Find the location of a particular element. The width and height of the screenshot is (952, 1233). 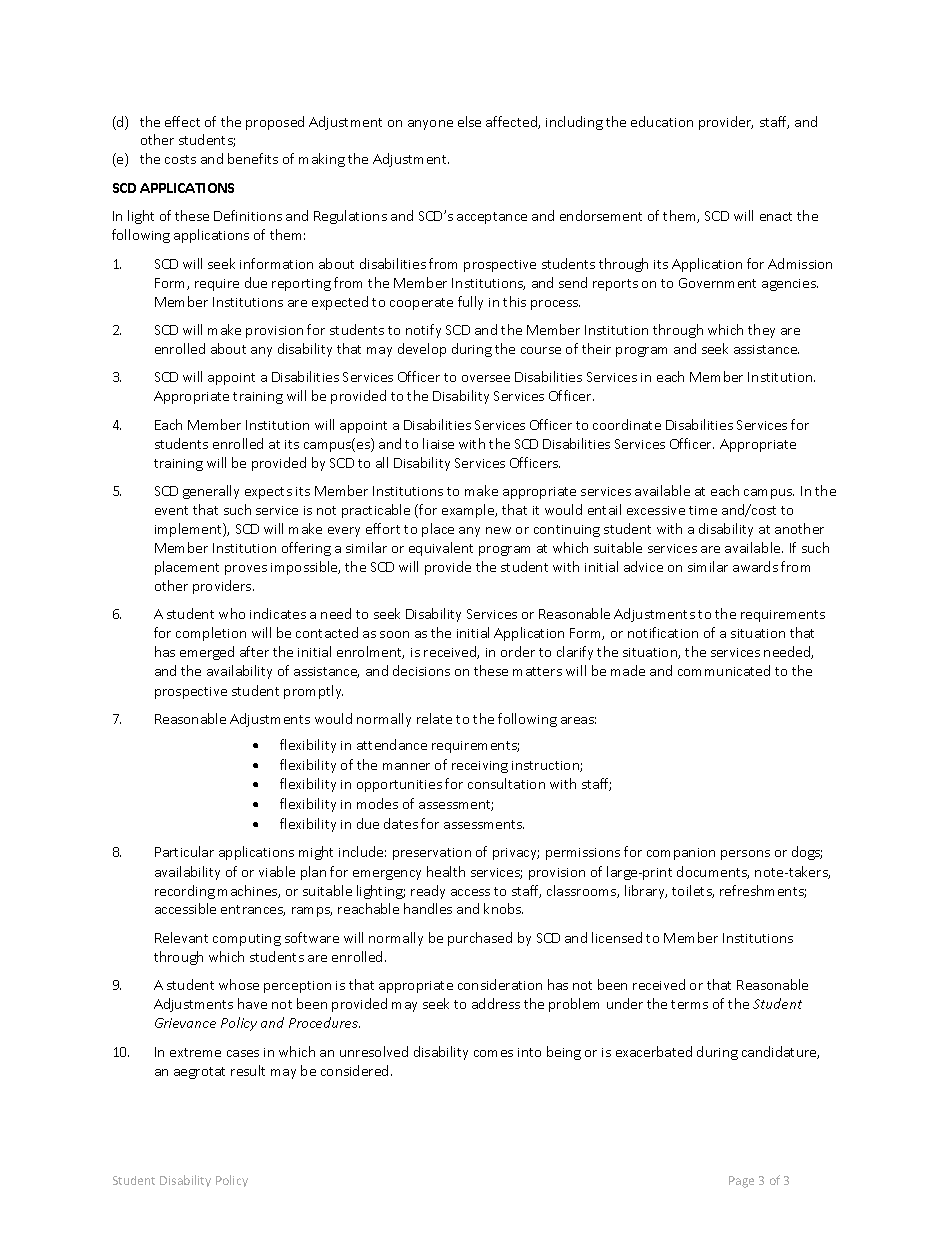

viable is located at coordinates (277, 871).
